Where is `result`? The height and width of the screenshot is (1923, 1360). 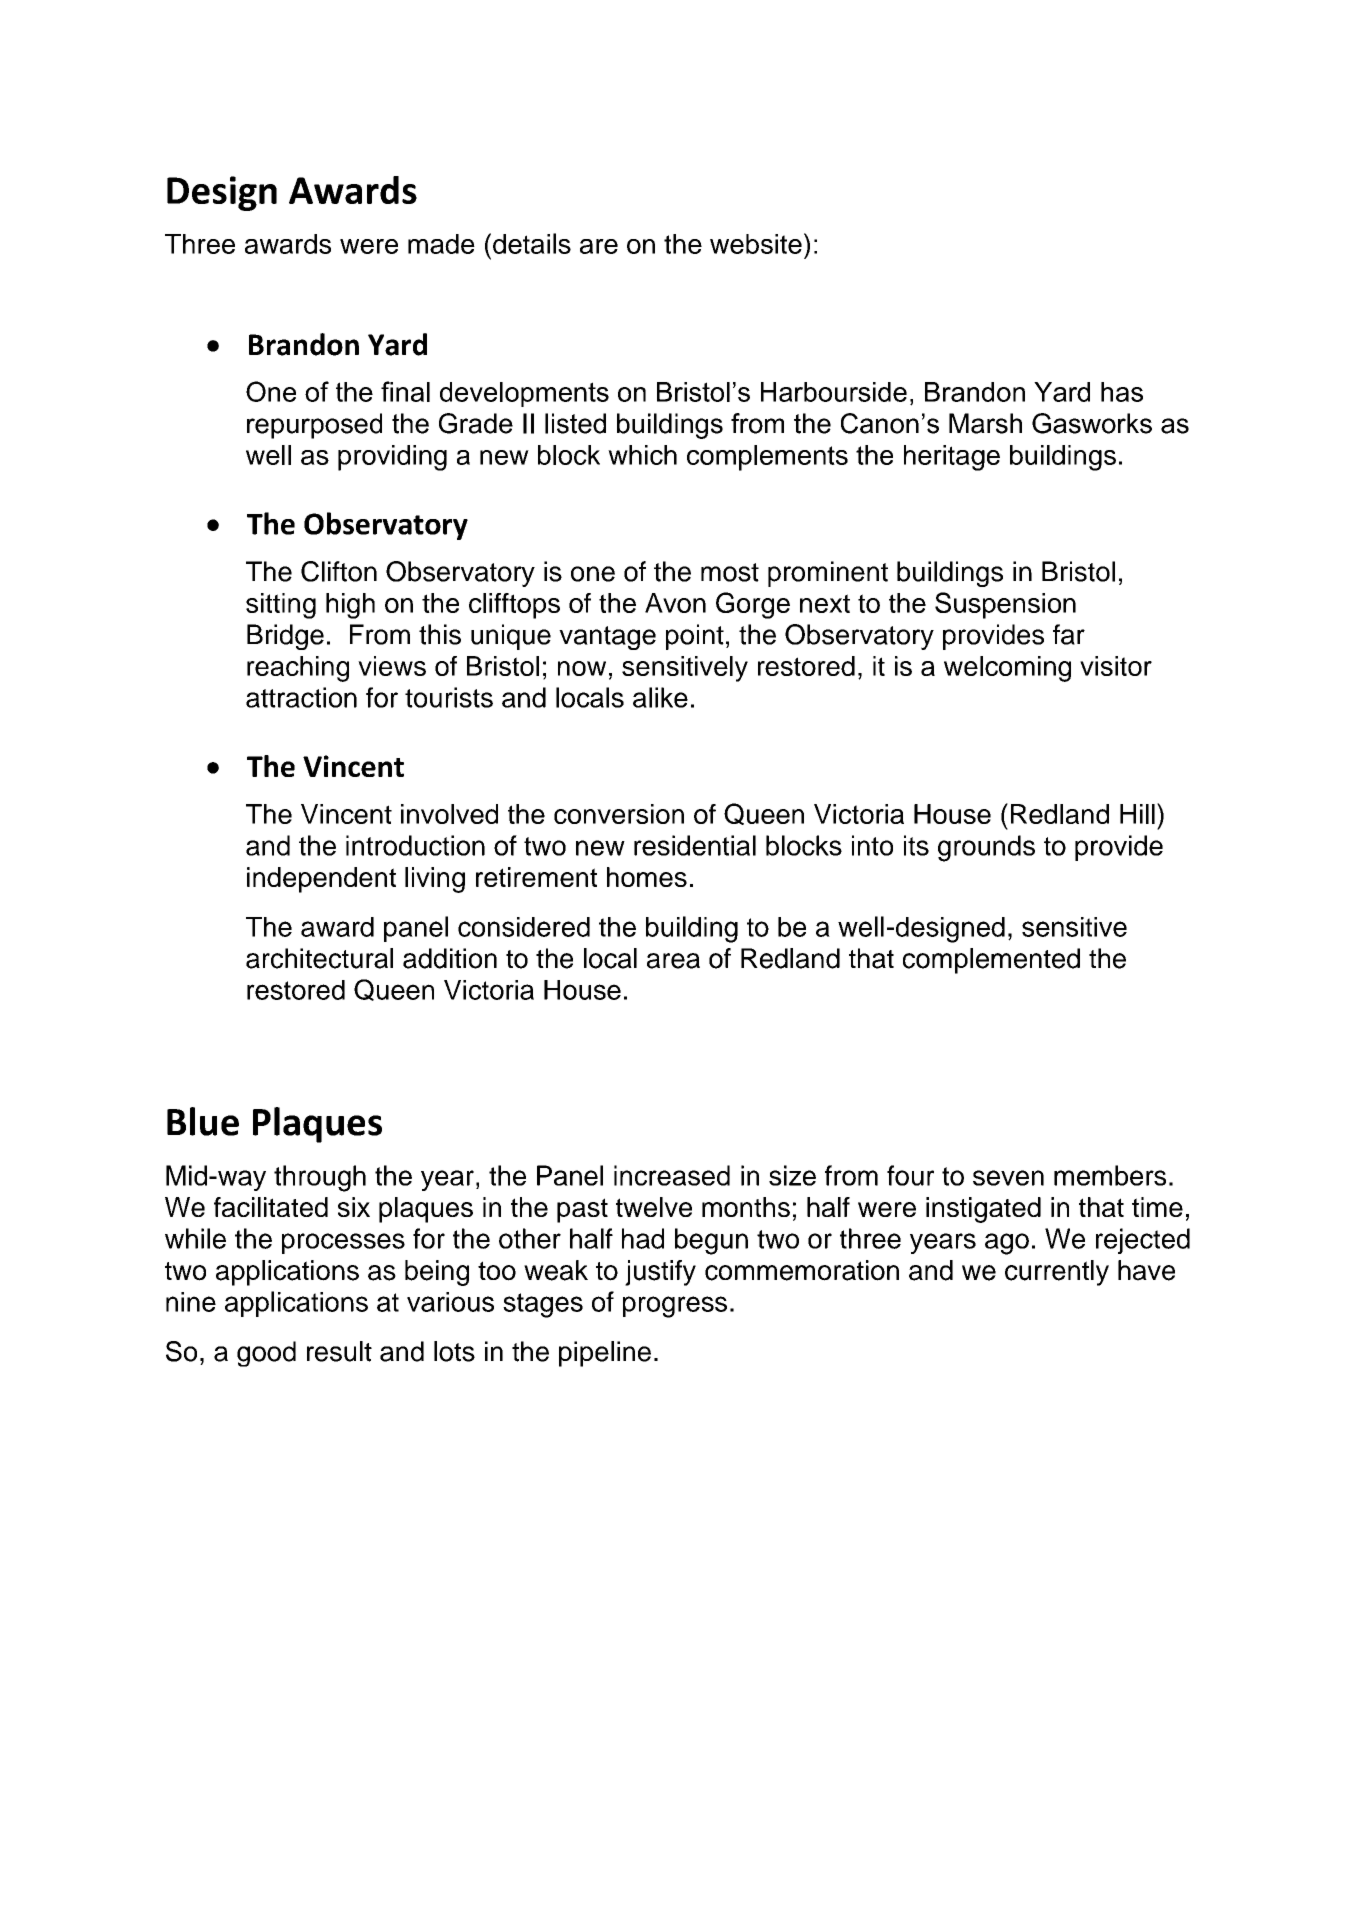 result is located at coordinates (339, 1351).
